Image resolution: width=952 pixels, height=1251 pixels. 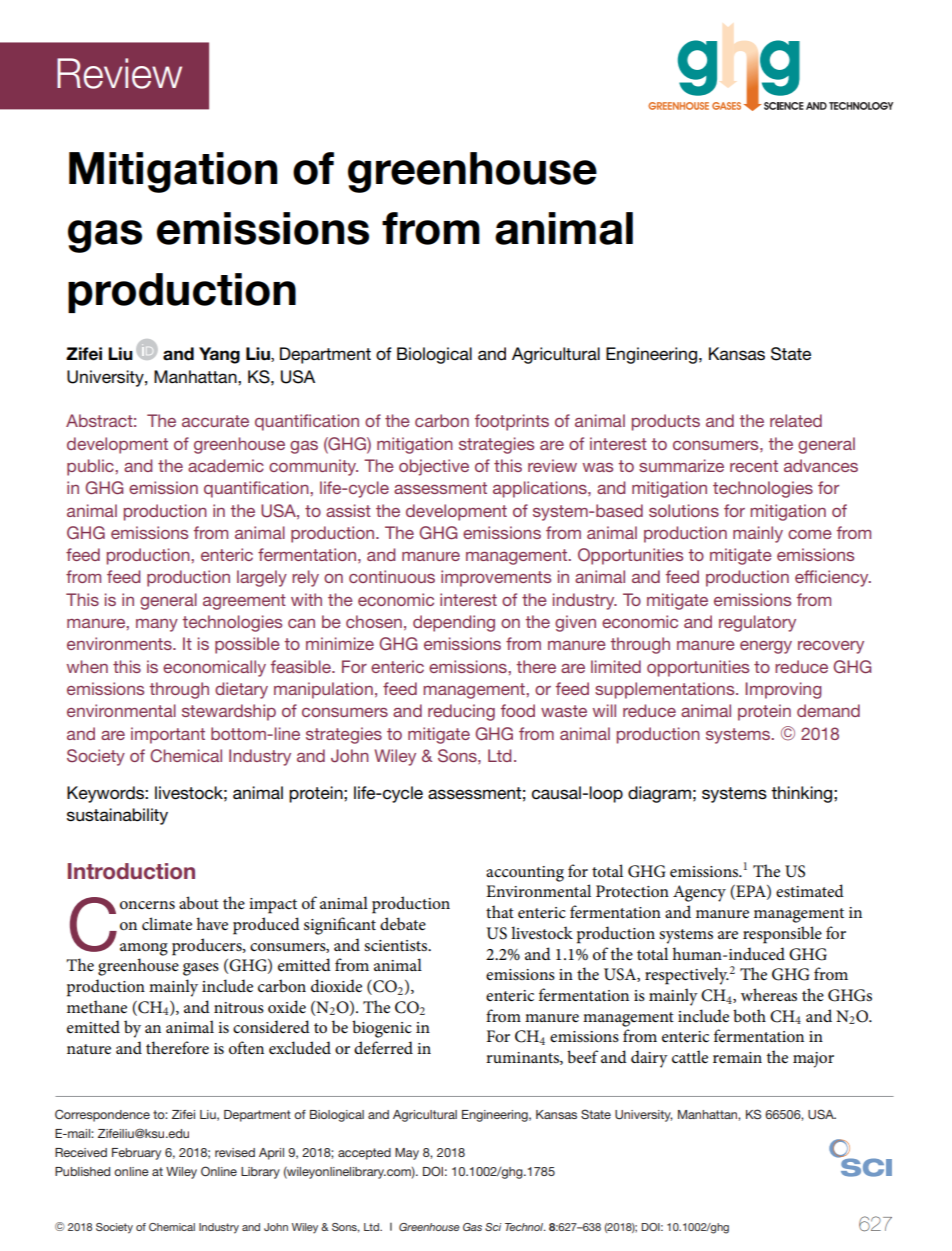 I want to click on footprints, so click(x=512, y=422).
